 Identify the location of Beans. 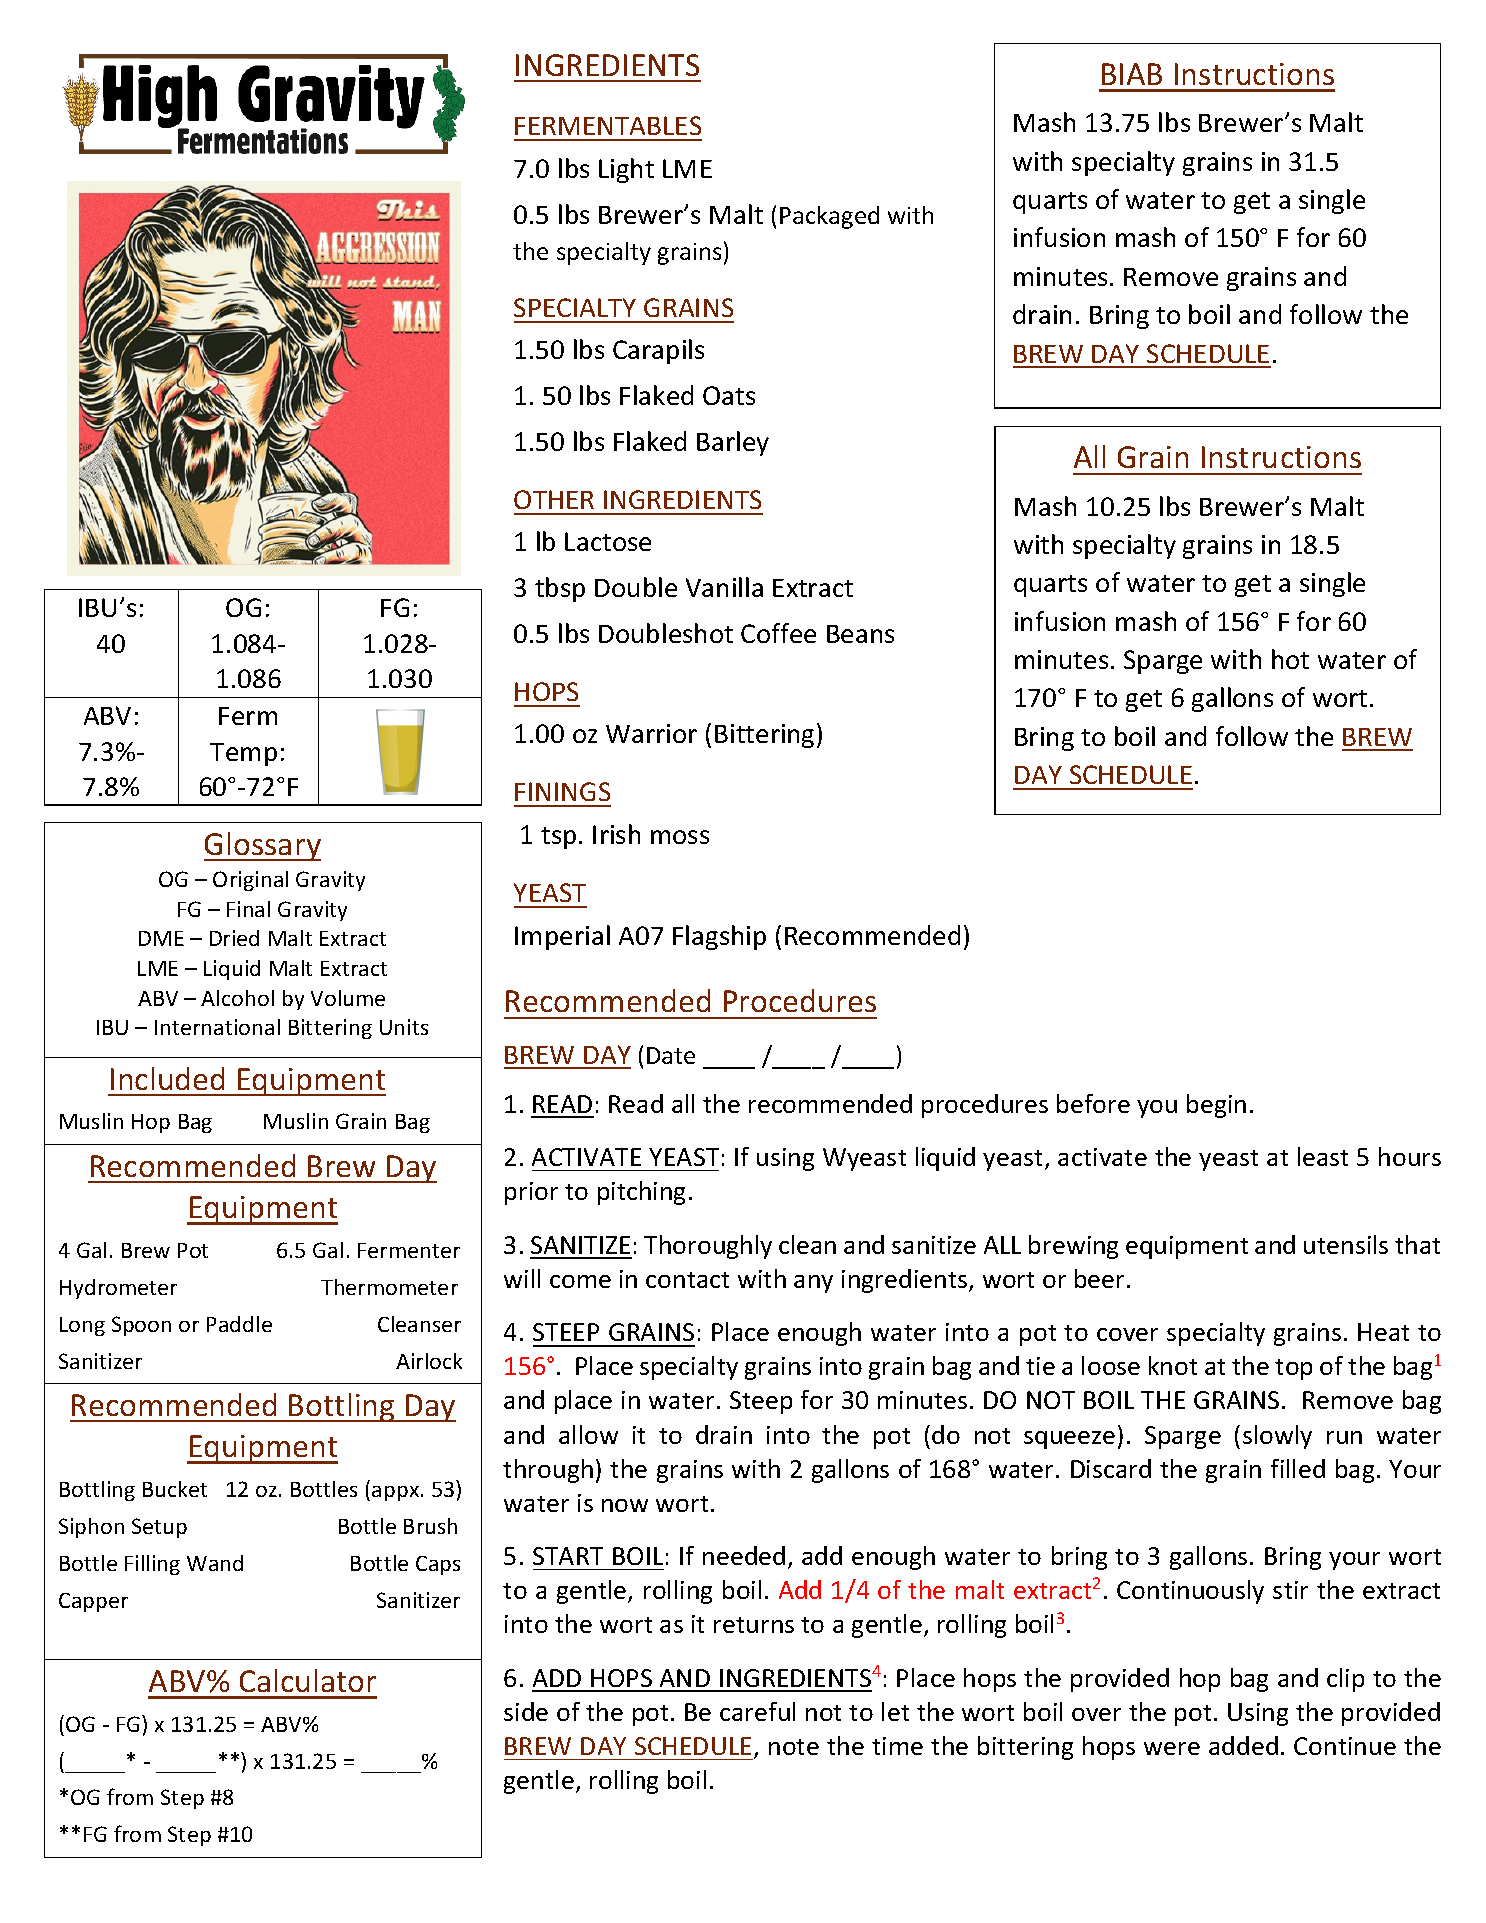
(860, 634).
